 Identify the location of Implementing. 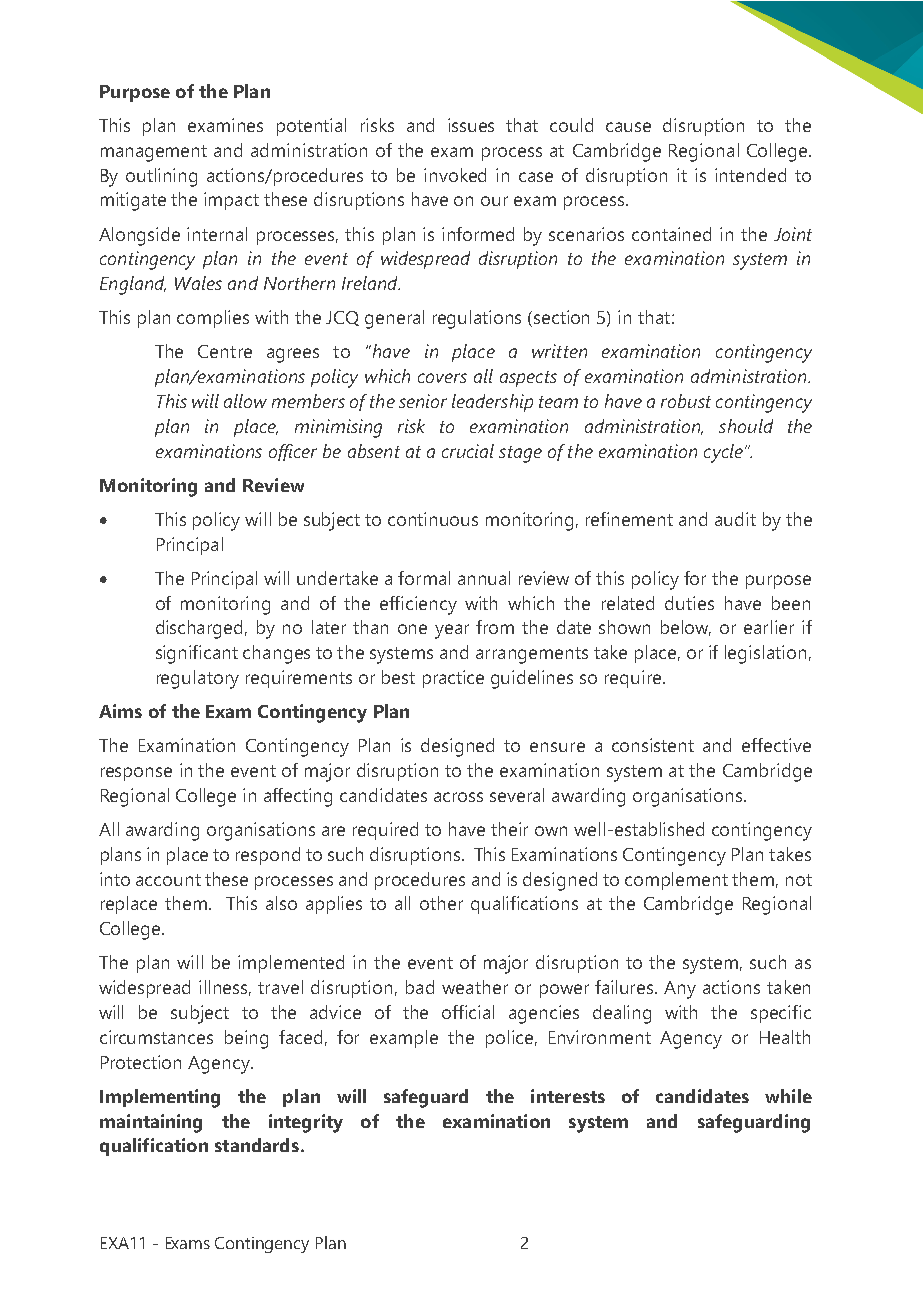
(160, 1098).
